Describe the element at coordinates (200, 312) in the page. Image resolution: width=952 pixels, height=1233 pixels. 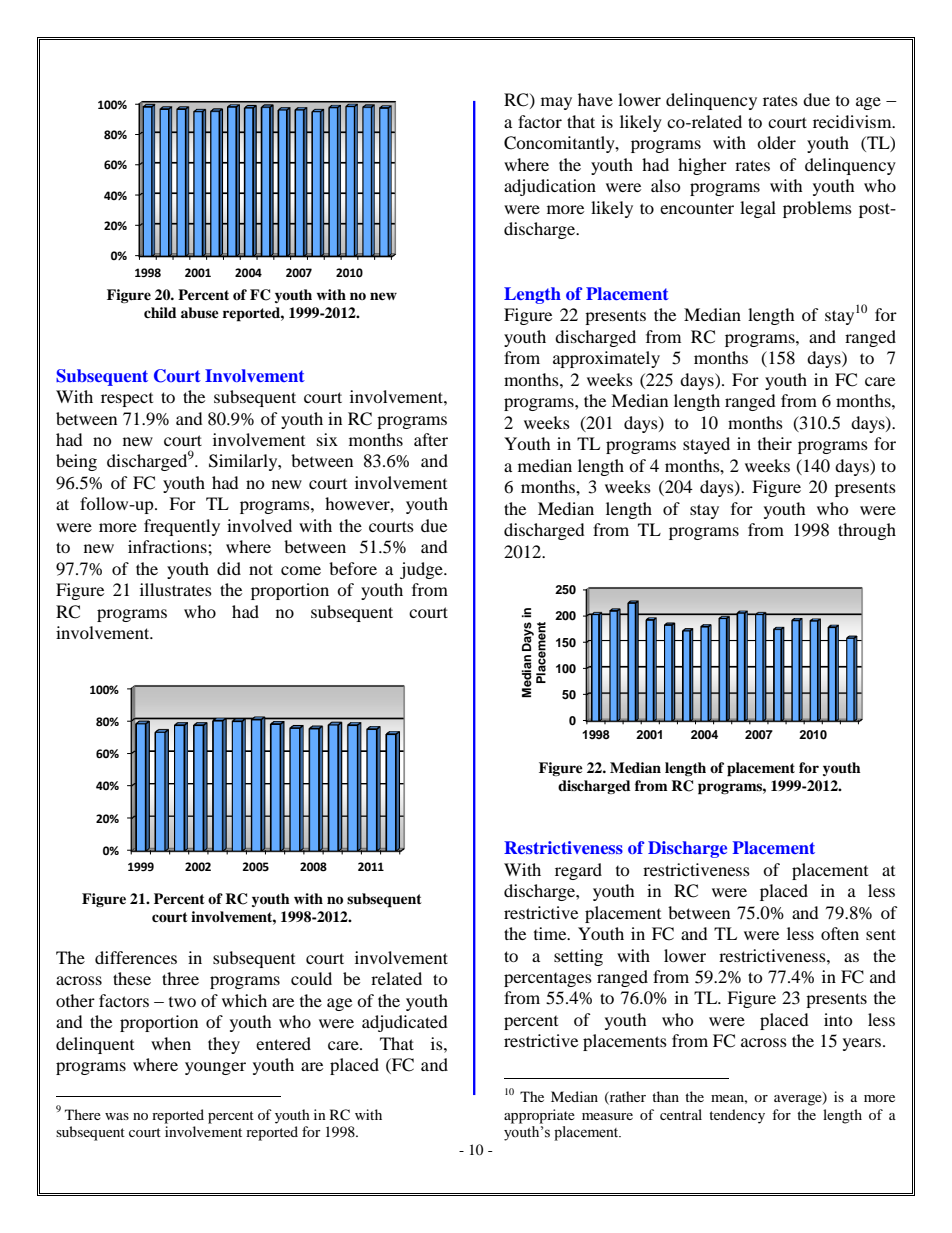
I see `abuse` at that location.
